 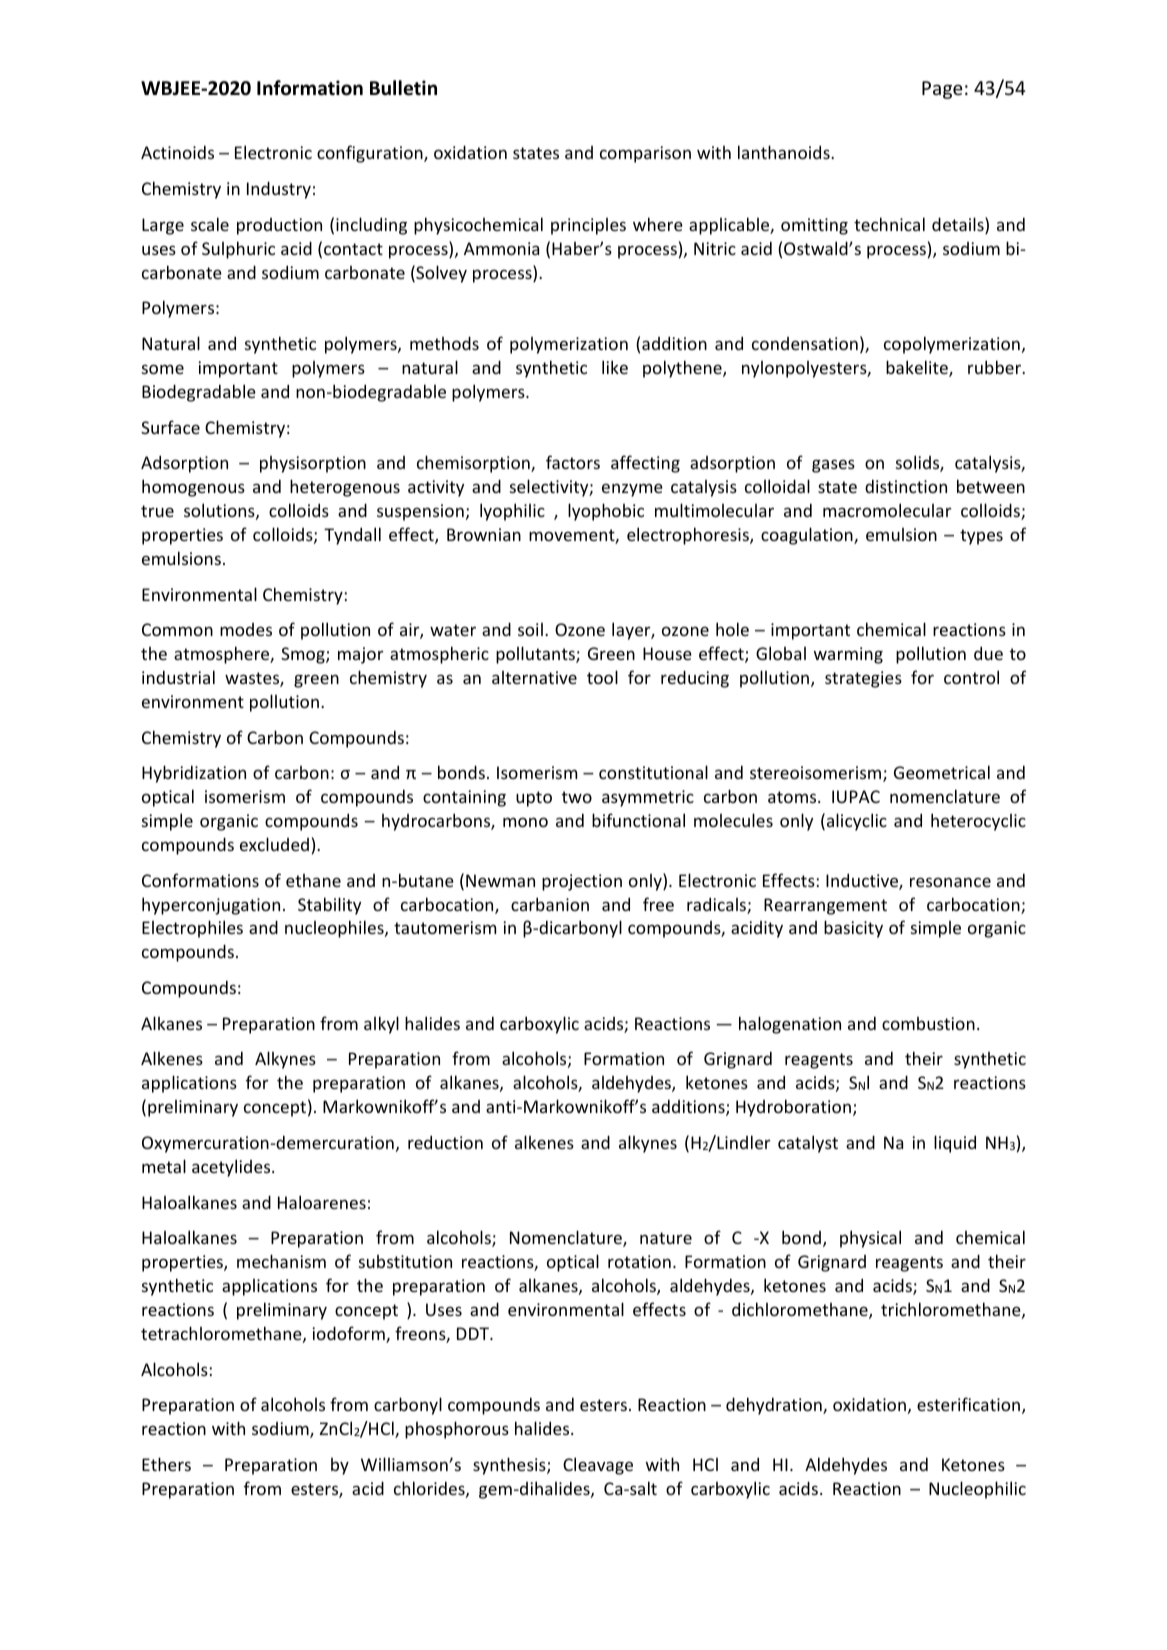 What do you see at coordinates (645, 154) in the screenshot?
I see `comparison` at bounding box center [645, 154].
